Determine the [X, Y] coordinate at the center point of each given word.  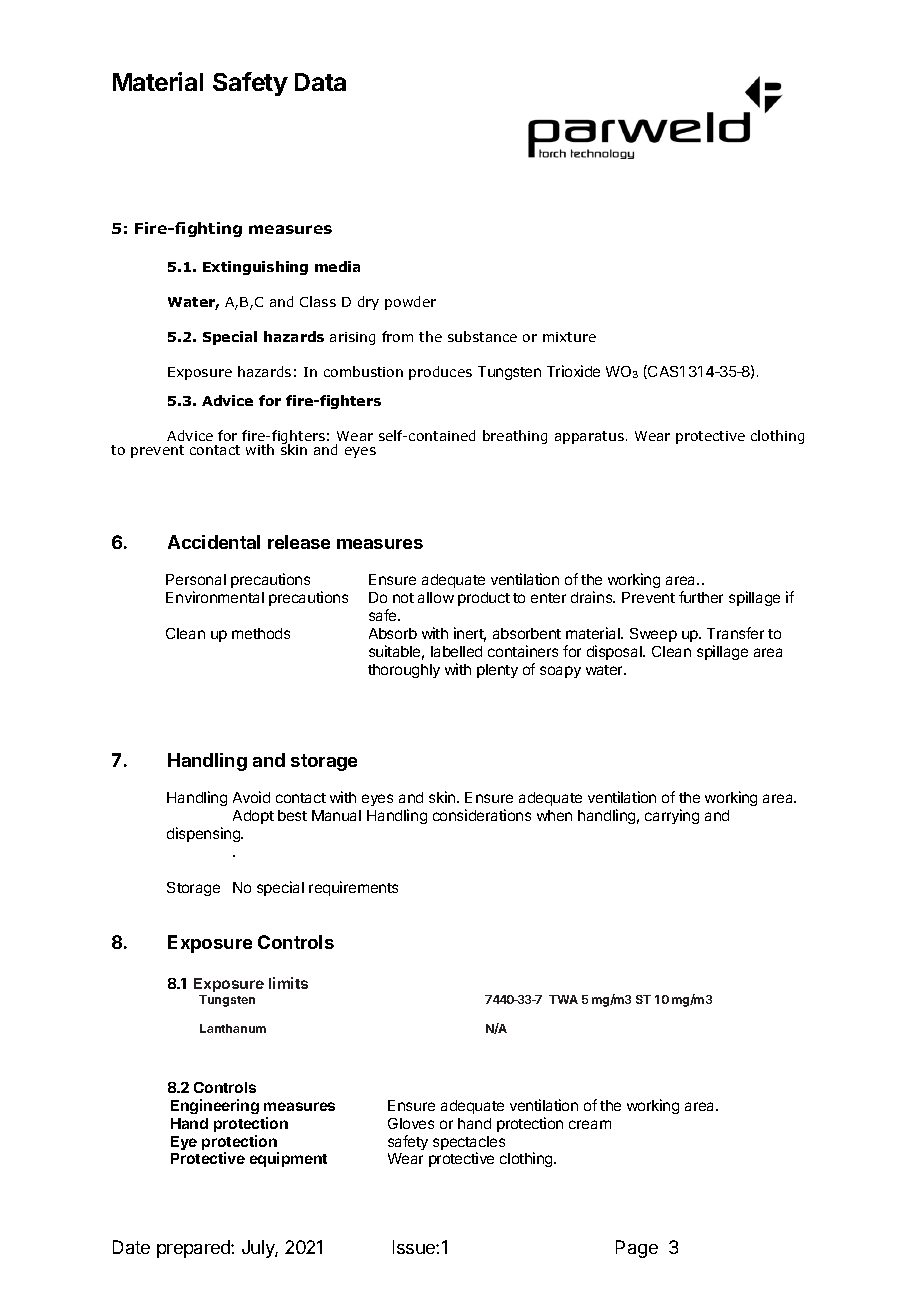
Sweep [653, 635]
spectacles [469, 1144]
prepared [194, 1249]
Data [320, 82]
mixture [569, 337]
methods [261, 633]
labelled [456, 651]
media [337, 266]
